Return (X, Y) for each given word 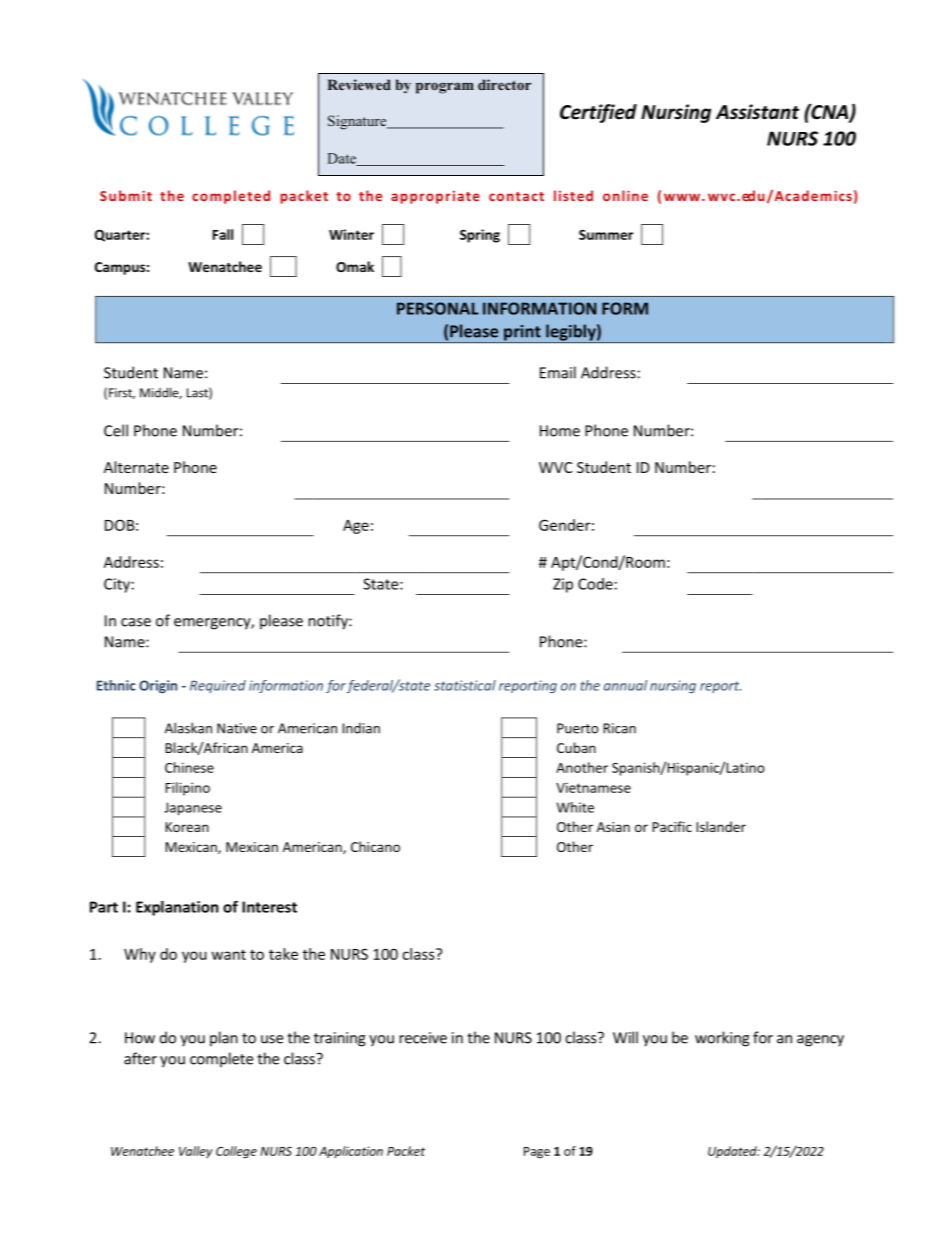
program (445, 88)
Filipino (187, 789)
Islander (721, 826)
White (575, 807)
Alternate (136, 467)
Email (558, 372)
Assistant (757, 112)
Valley (196, 1152)
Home (560, 431)
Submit (126, 195)
